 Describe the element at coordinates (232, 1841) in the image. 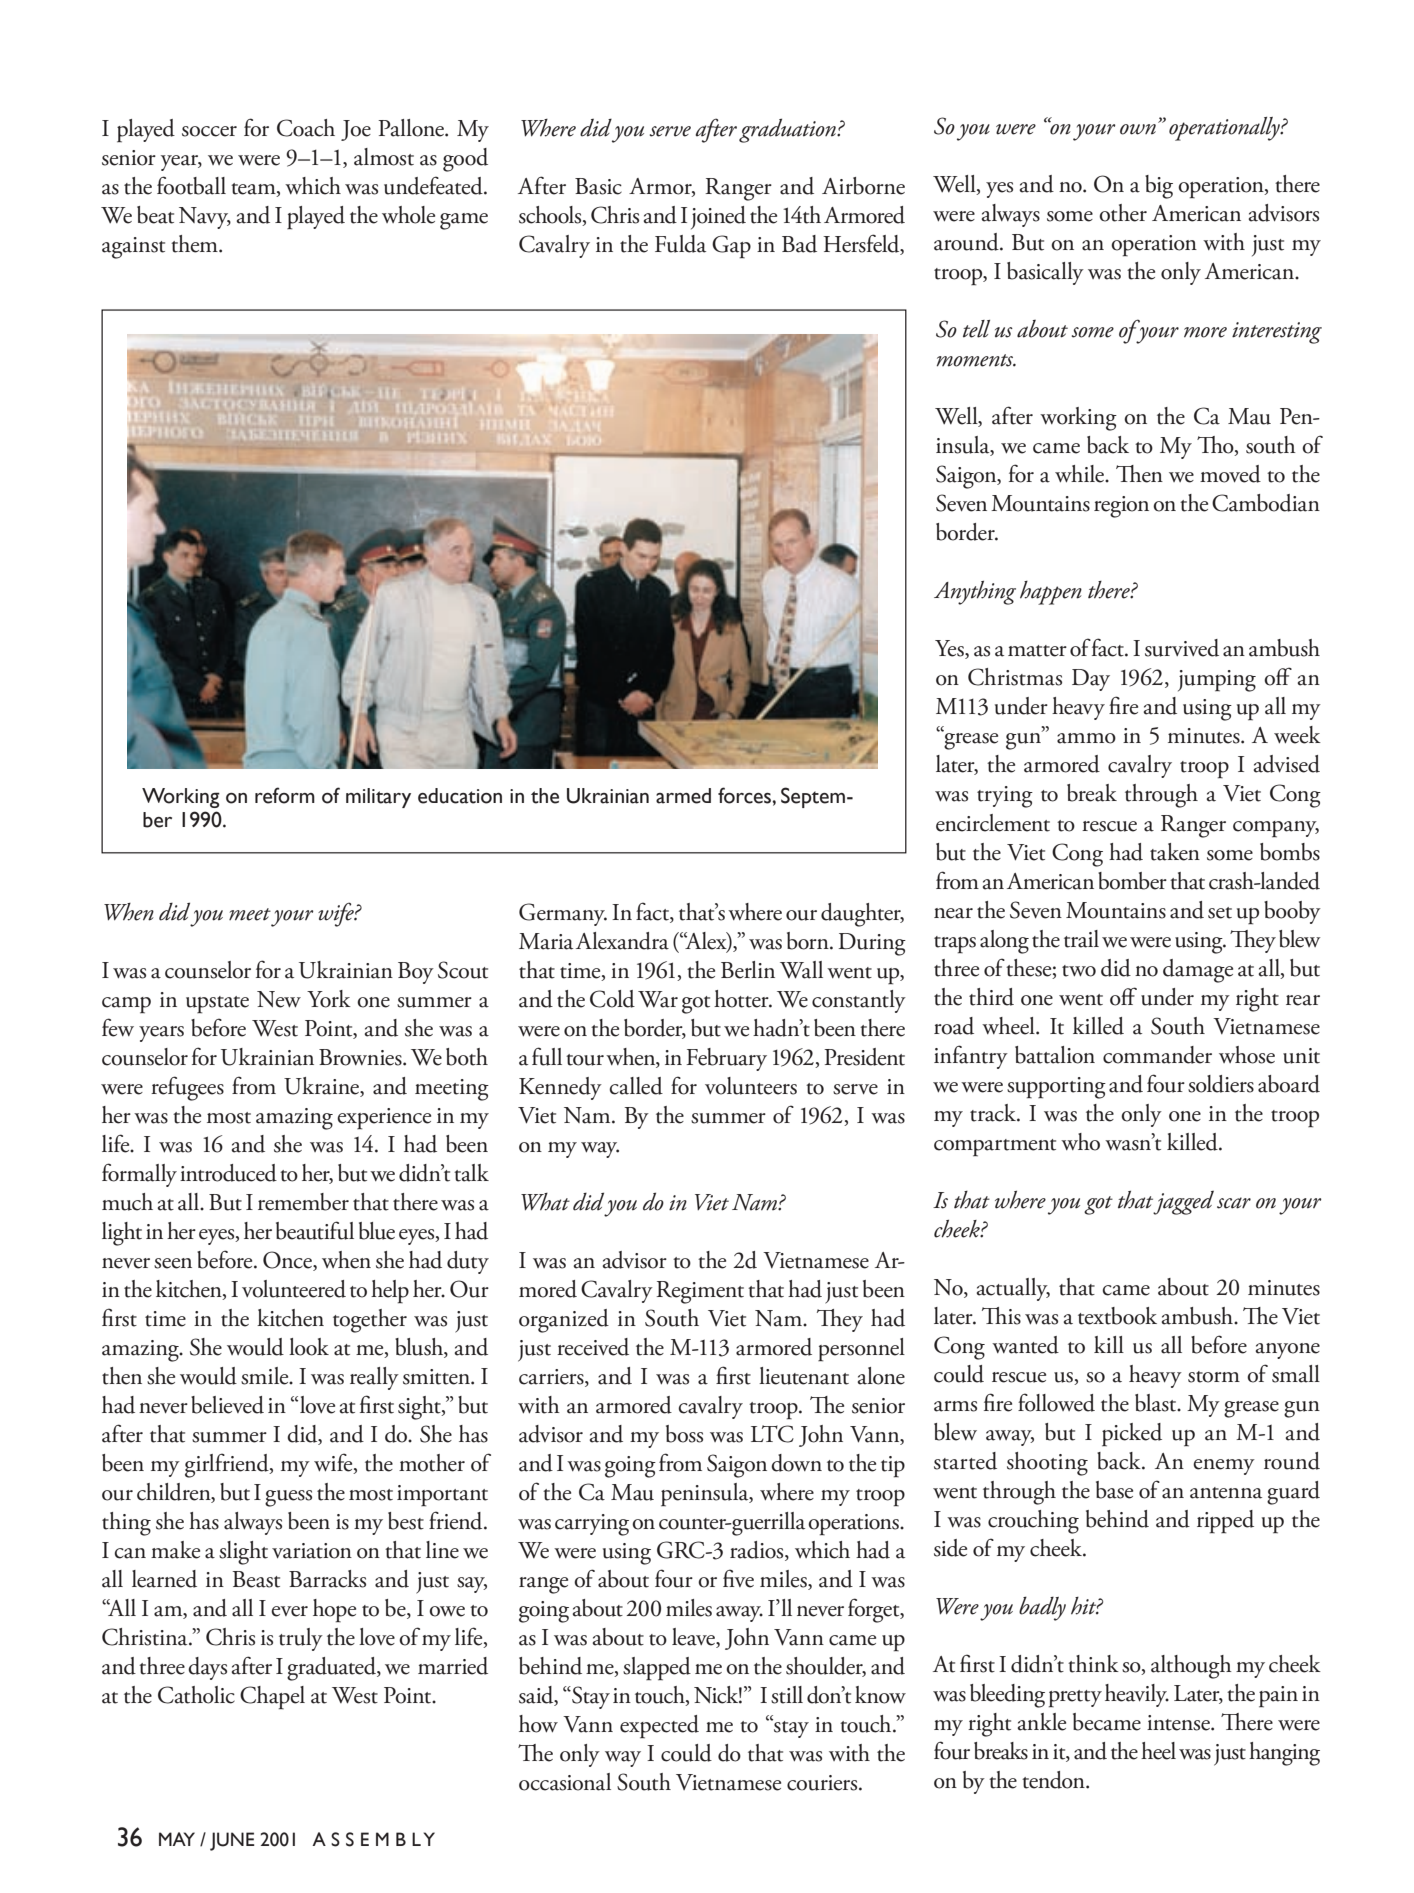

I see `june` at that location.
